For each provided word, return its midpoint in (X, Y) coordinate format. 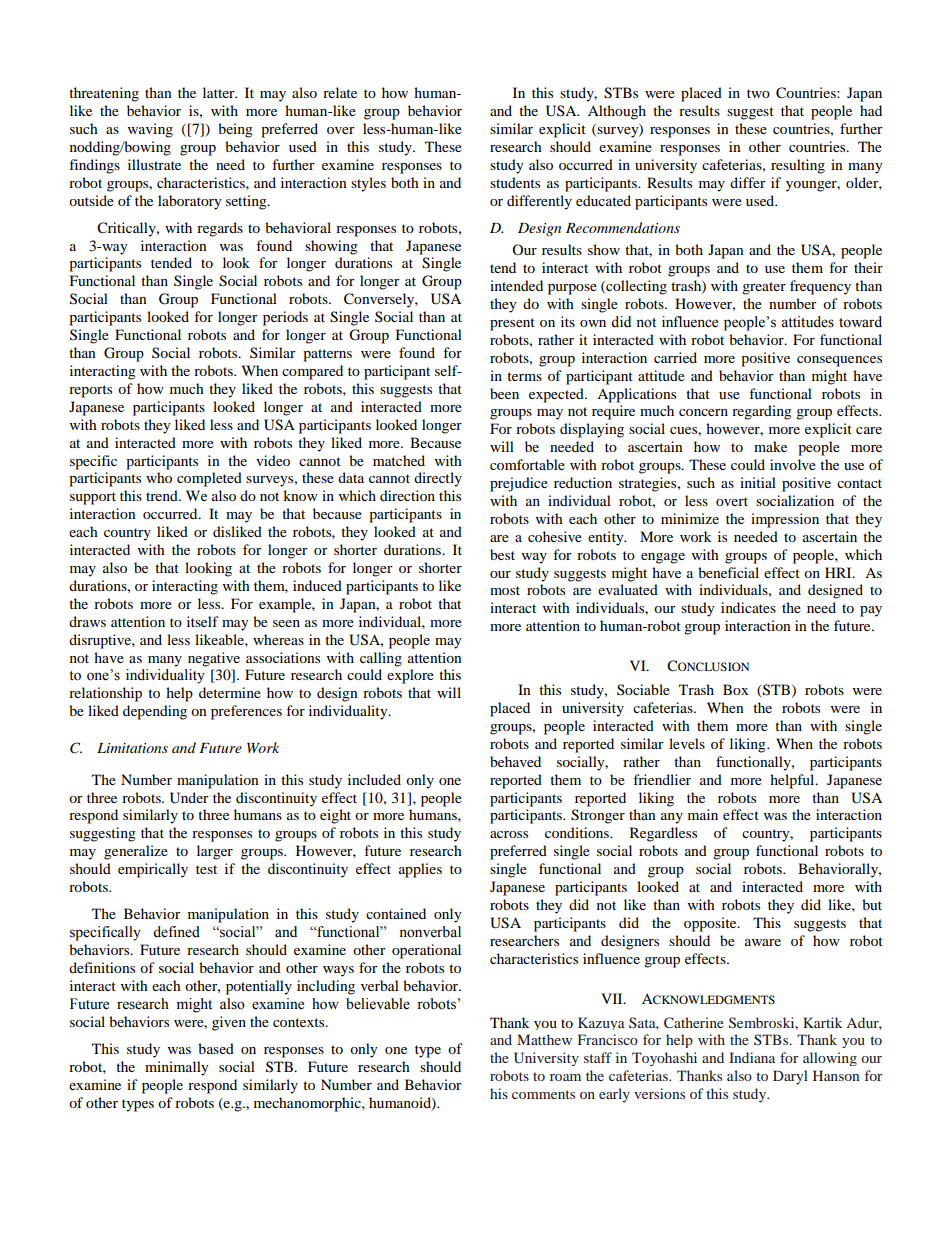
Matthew (544, 1039)
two (758, 93)
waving (150, 130)
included (374, 779)
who (159, 477)
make (770, 446)
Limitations (132, 748)
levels (687, 743)
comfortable (527, 464)
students (515, 182)
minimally (177, 1068)
